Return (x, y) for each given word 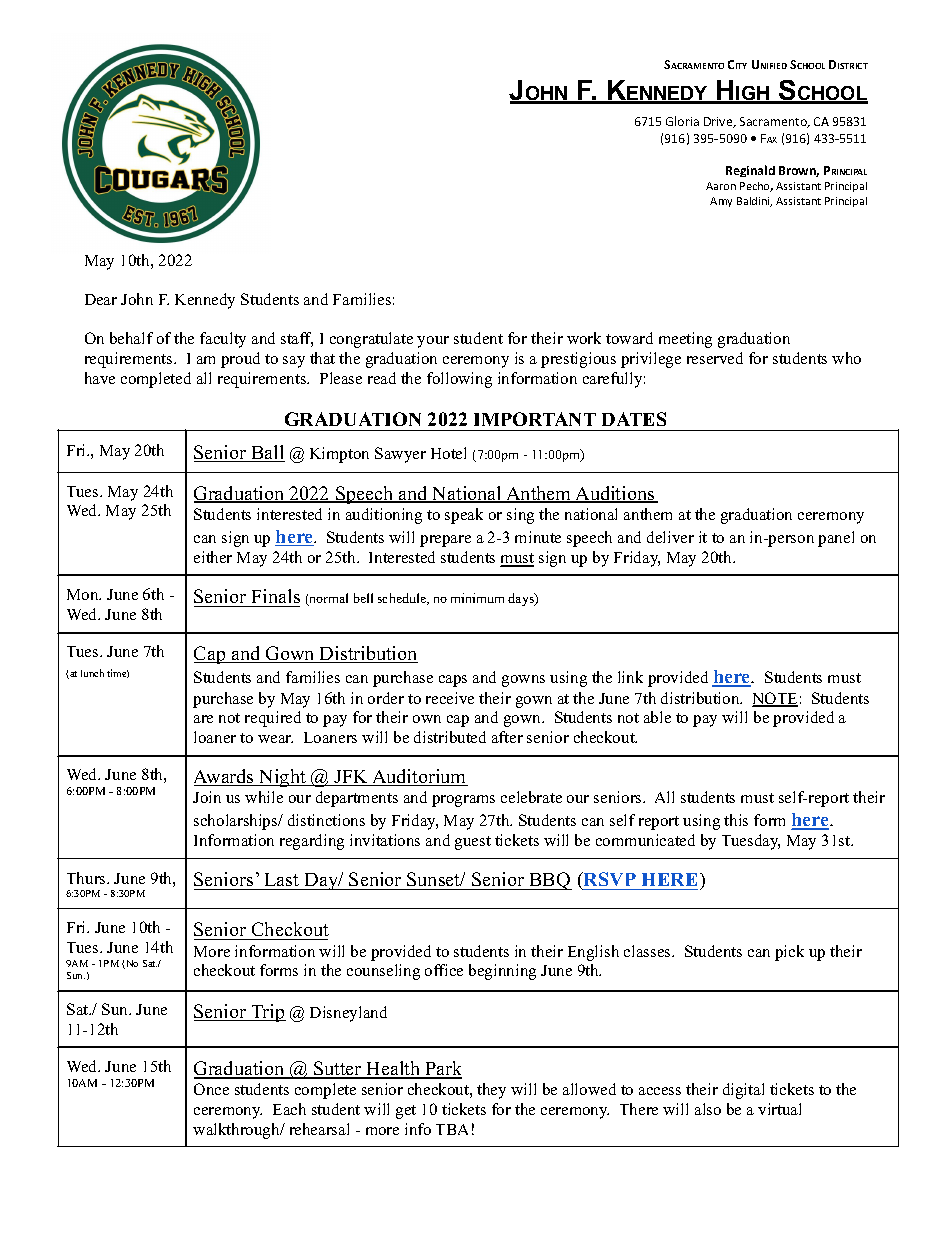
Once (211, 1089)
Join (207, 797)
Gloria (682, 121)
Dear (101, 299)
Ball (267, 453)
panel (836, 539)
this (736, 820)
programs (463, 801)
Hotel (448, 453)
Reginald (750, 171)
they (491, 1091)
